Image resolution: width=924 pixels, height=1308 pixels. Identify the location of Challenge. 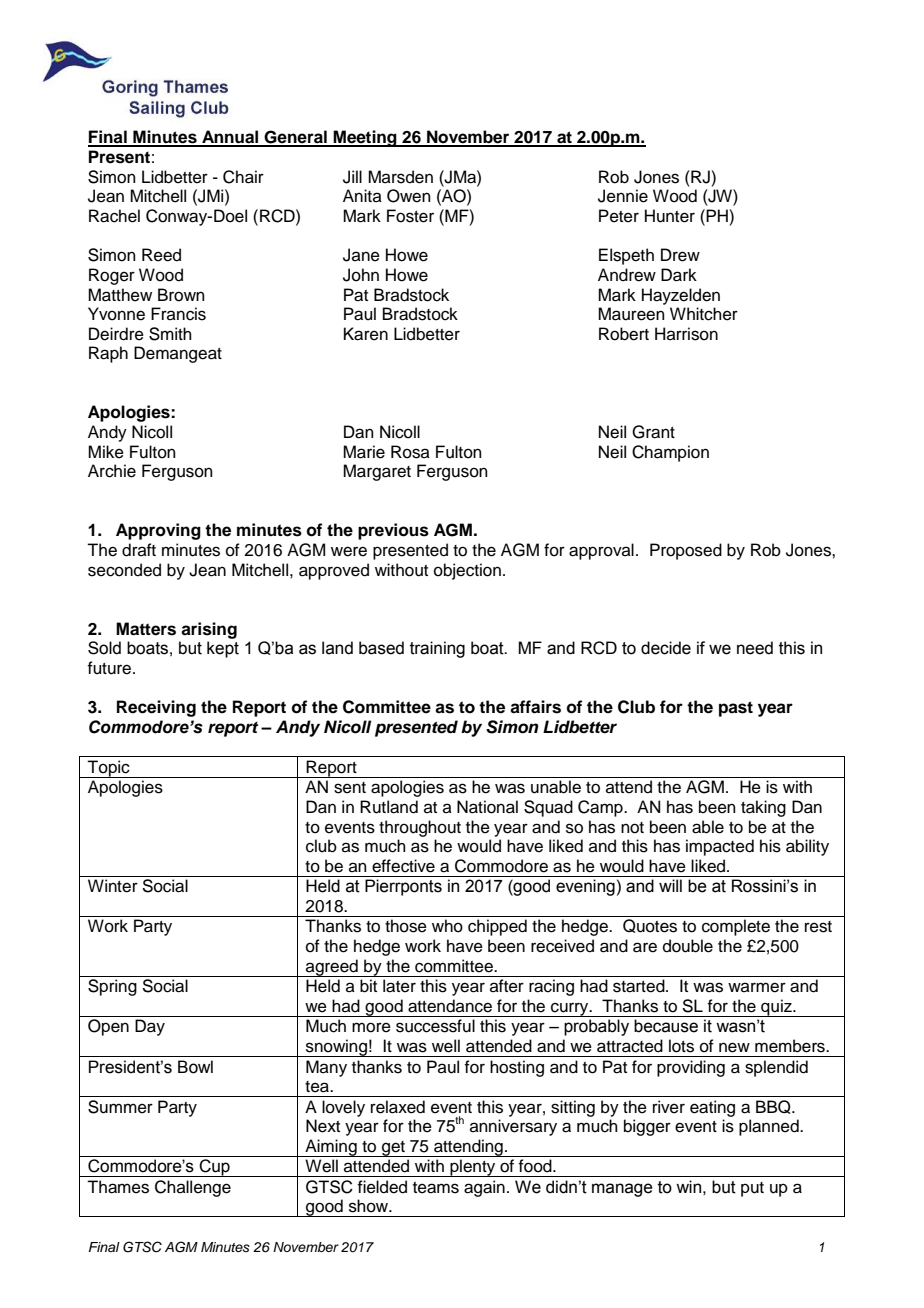
(193, 1188).
